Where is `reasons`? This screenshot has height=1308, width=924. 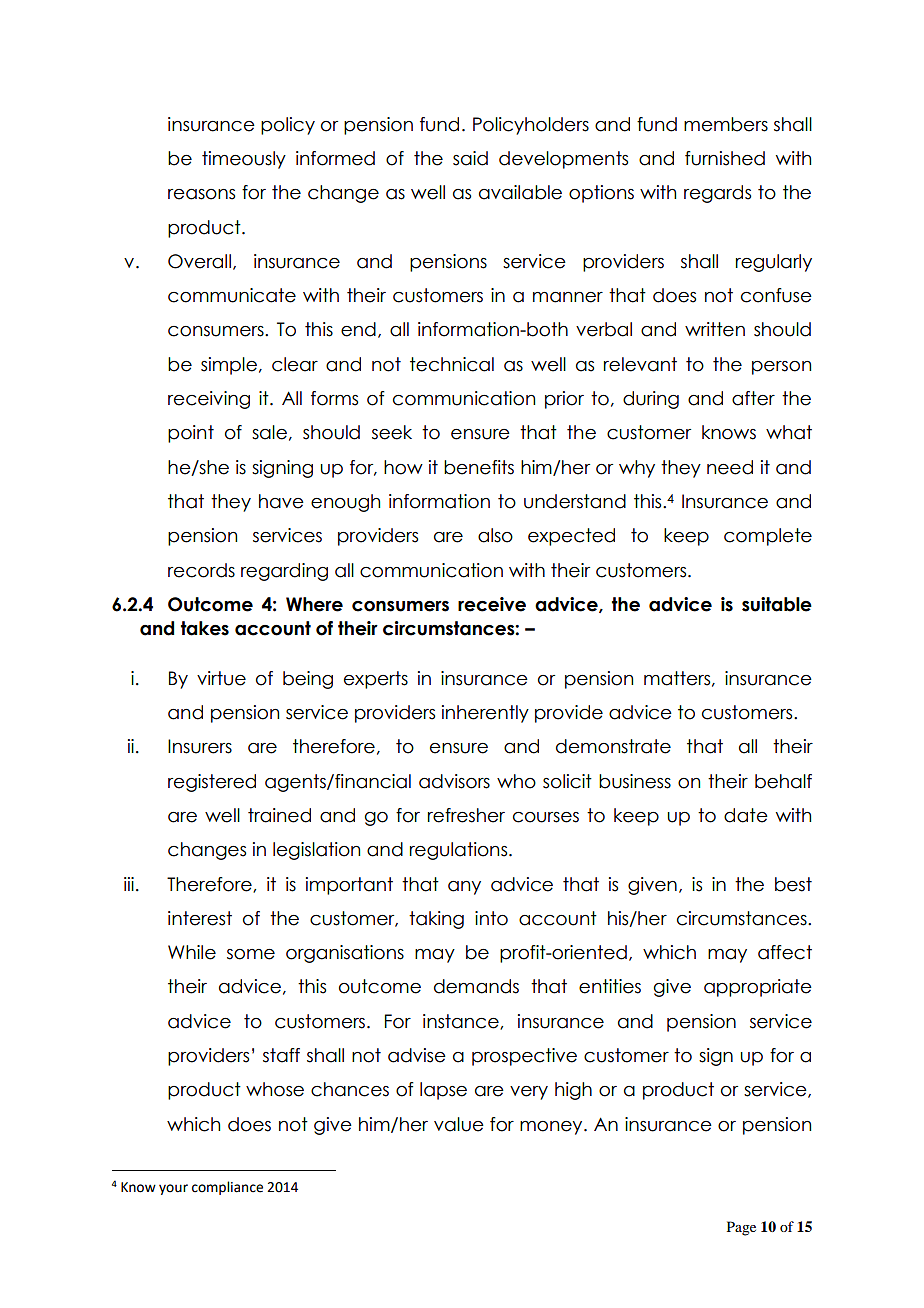
reasons is located at coordinates (201, 194).
